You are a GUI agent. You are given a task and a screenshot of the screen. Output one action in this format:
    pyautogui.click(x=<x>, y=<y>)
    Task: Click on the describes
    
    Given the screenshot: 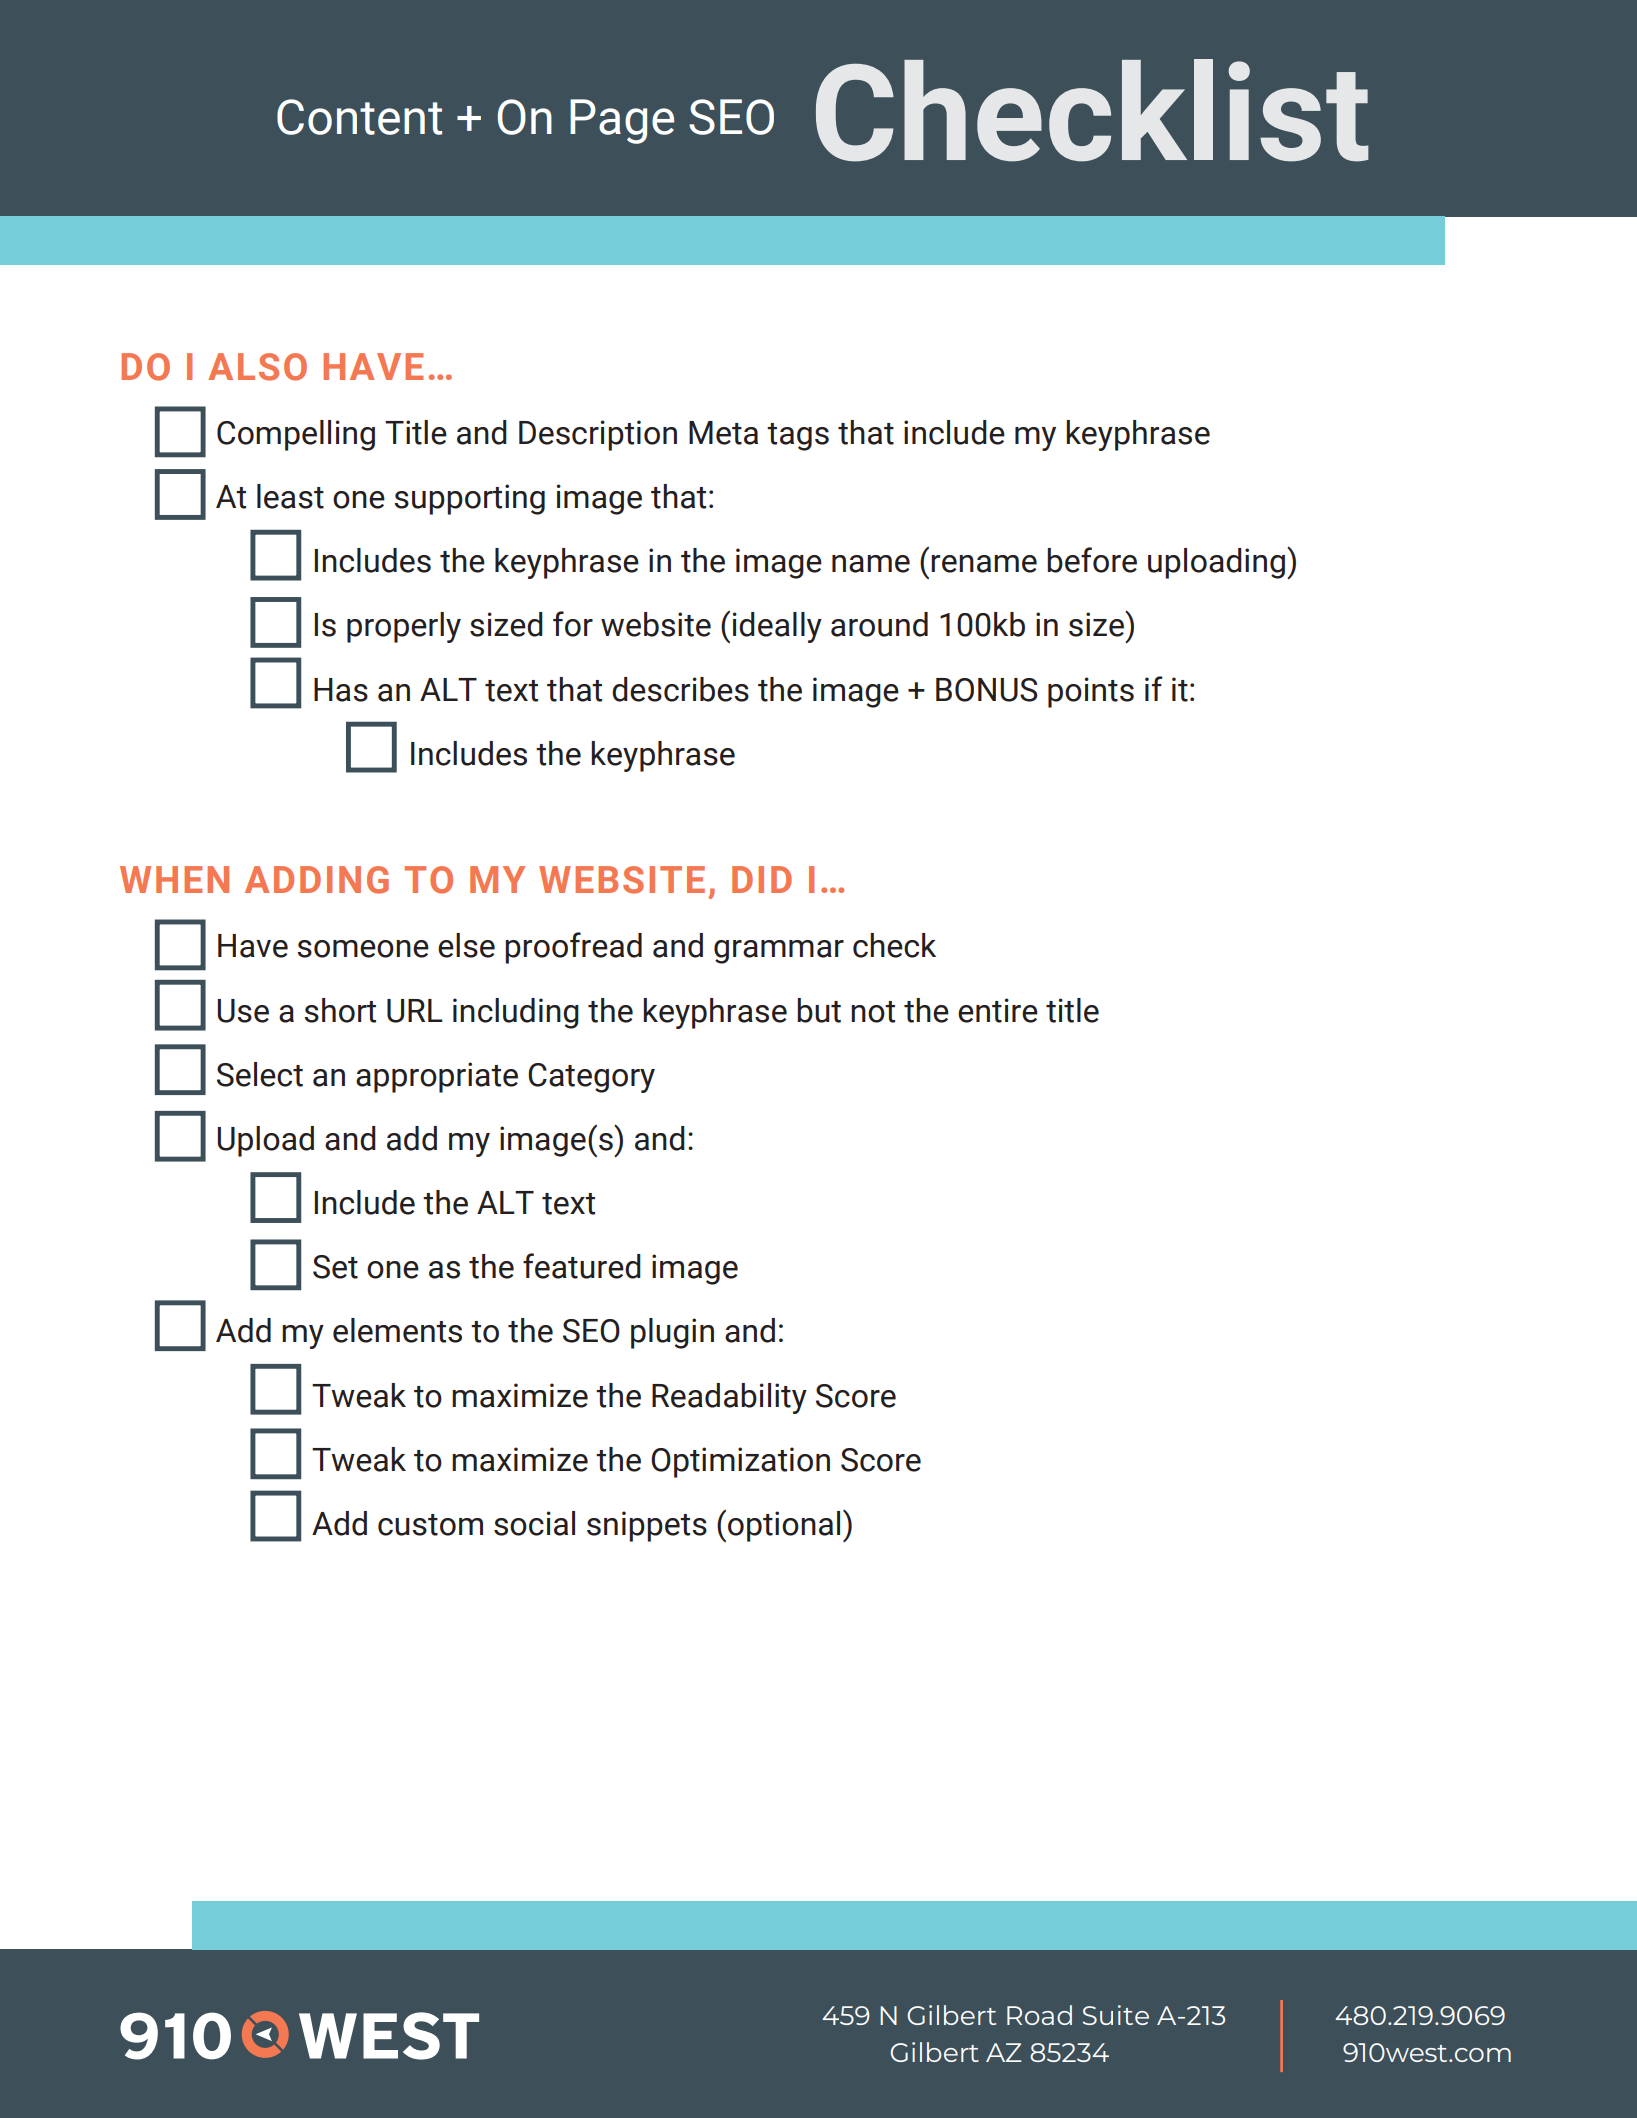 What is the action you would take?
    pyautogui.click(x=680, y=689)
